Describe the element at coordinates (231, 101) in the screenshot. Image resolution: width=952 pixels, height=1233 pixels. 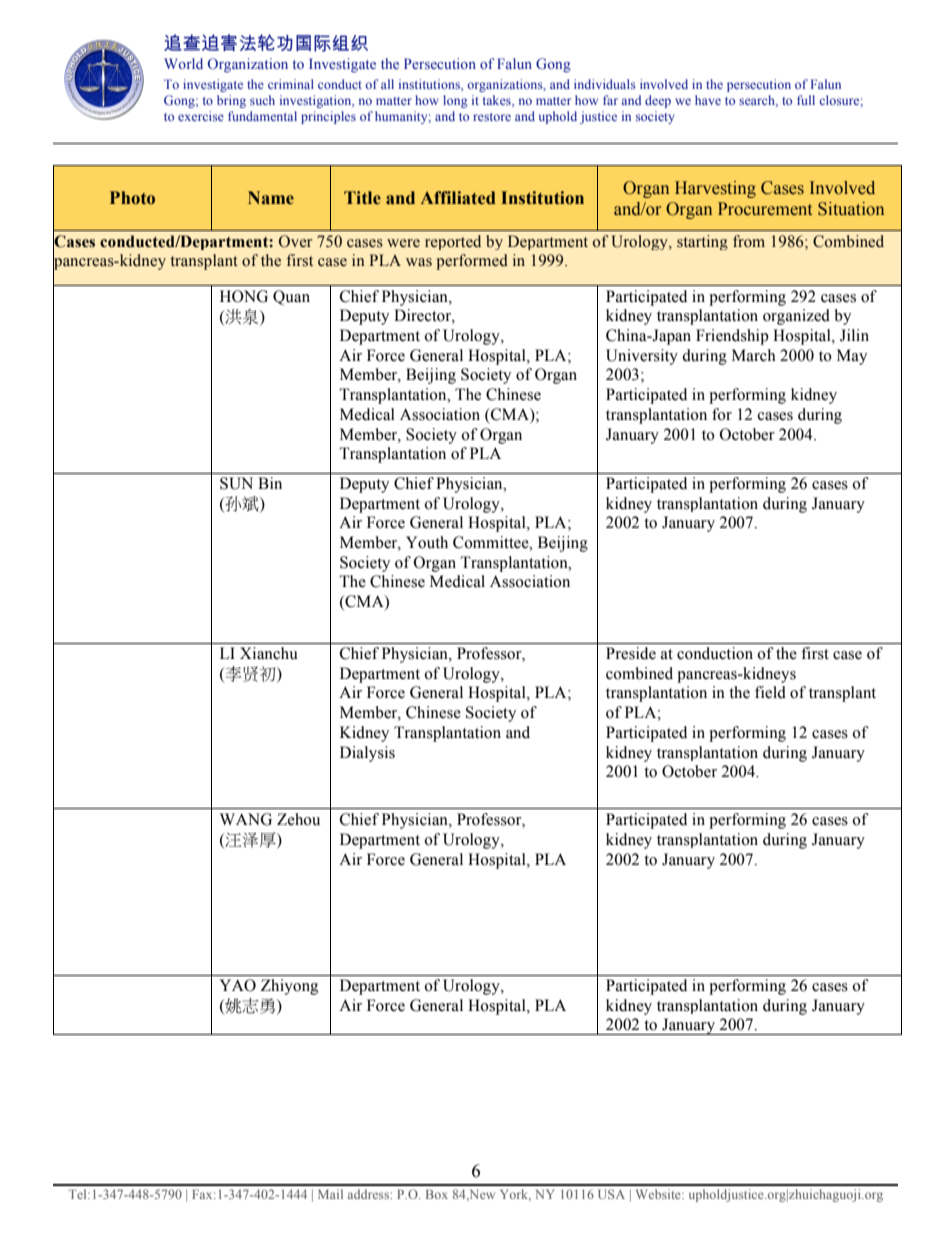
I see `bring` at that location.
